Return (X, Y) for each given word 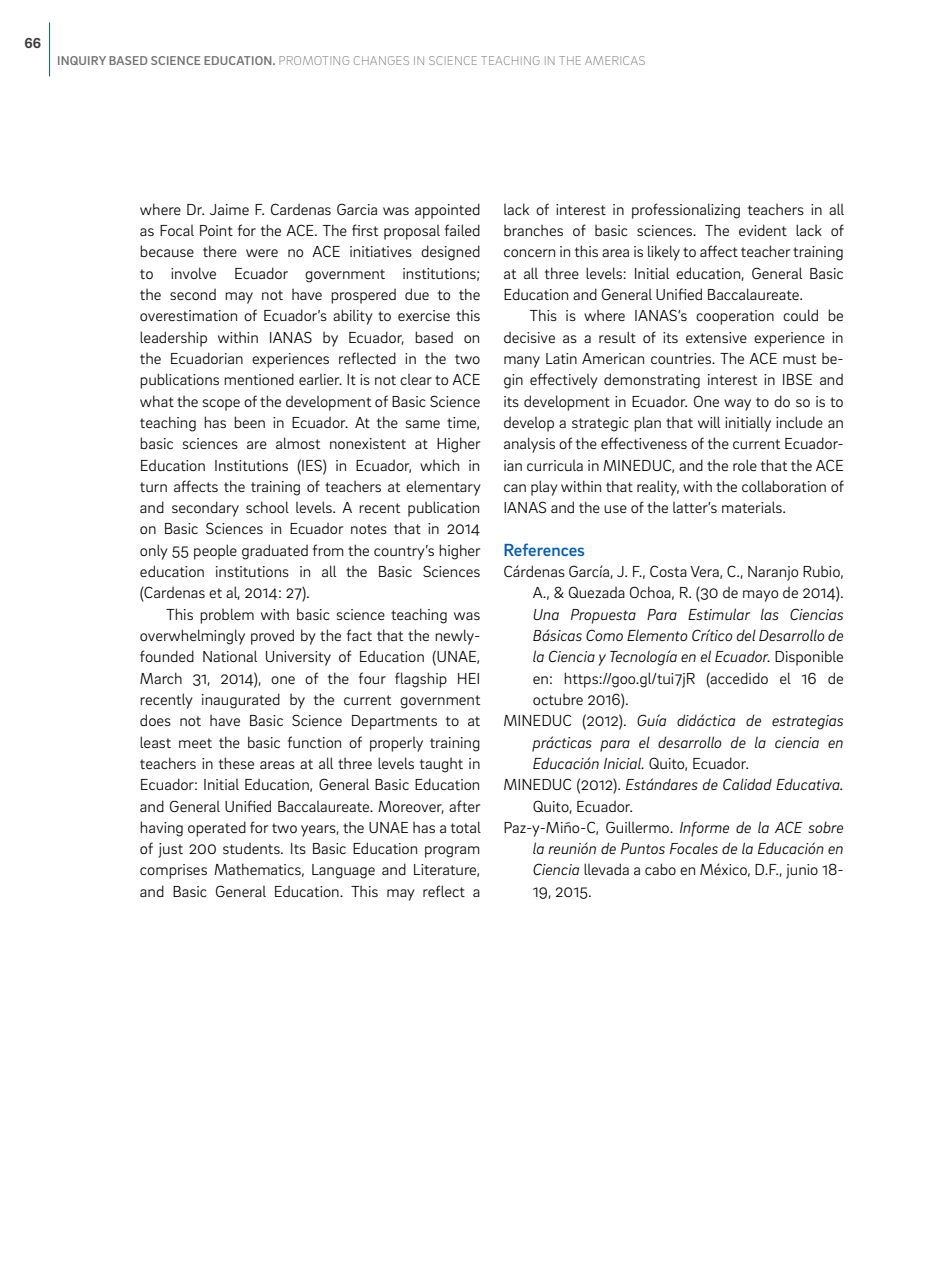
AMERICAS (615, 60)
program (452, 852)
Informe (704, 829)
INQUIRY (82, 60)
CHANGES (381, 60)
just (170, 850)
